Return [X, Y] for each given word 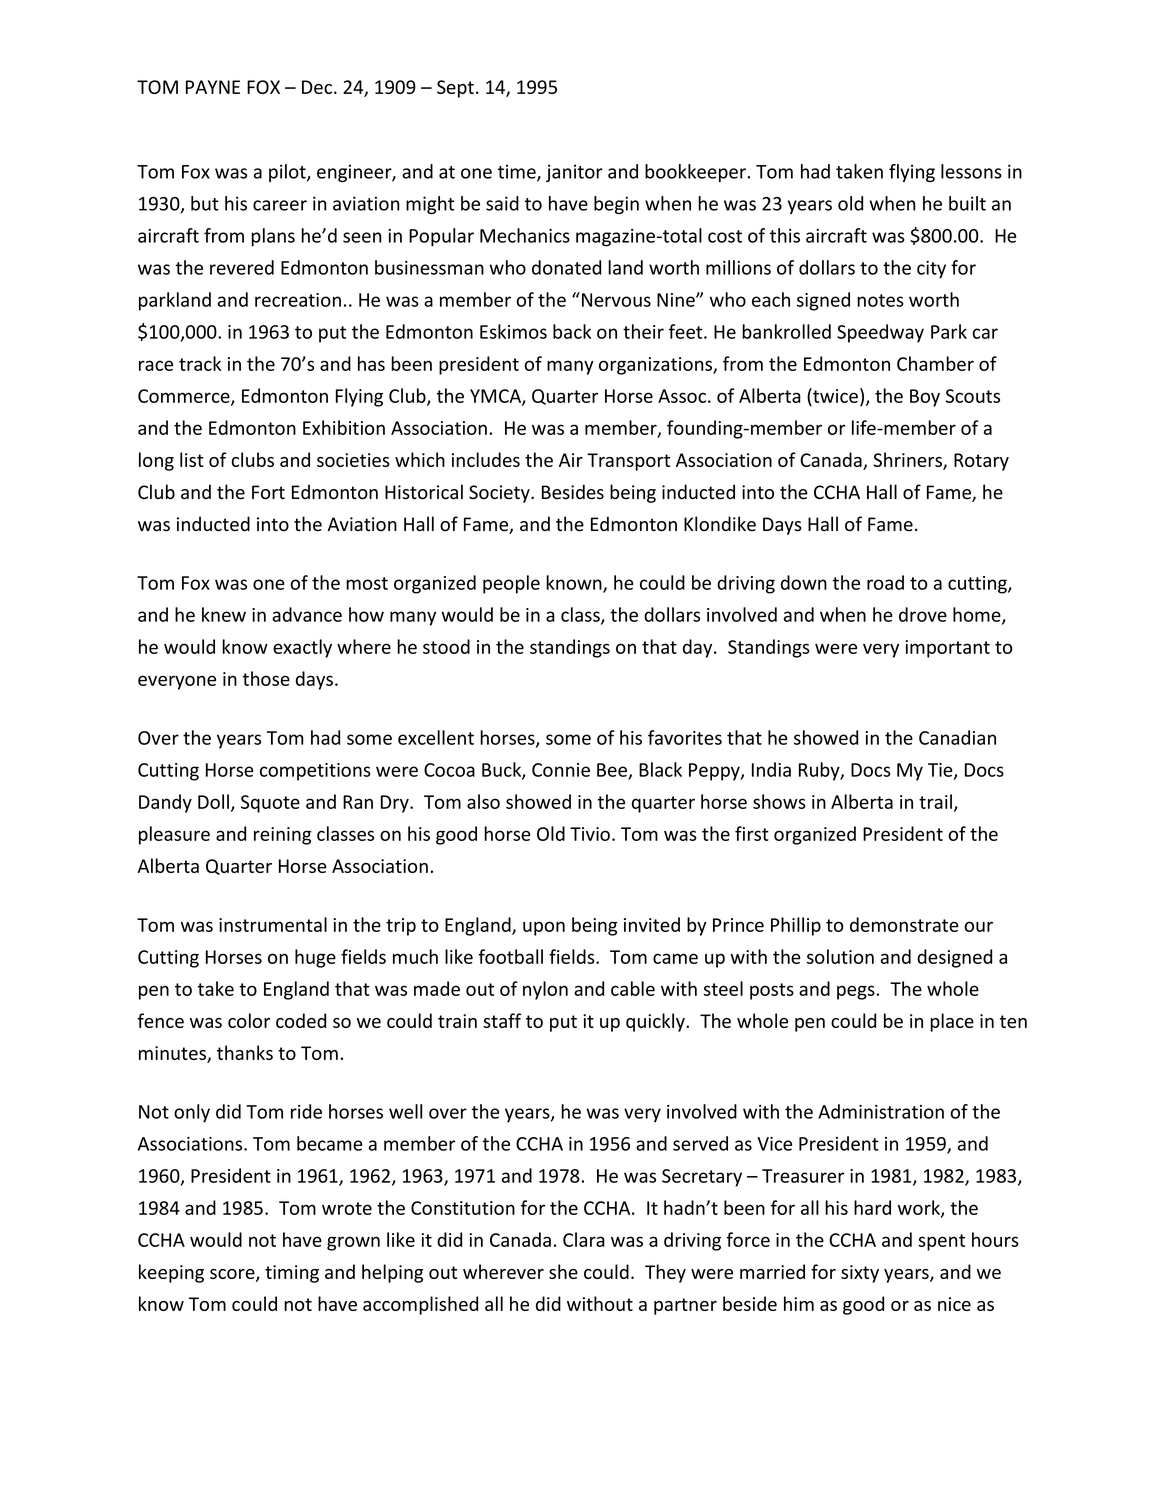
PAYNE [213, 87]
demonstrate [904, 924]
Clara [584, 1239]
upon [544, 928]
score [233, 1275]
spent [941, 1242]
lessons [971, 171]
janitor [574, 173]
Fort [268, 492]
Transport [628, 462]
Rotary [981, 462]
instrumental [273, 924]
